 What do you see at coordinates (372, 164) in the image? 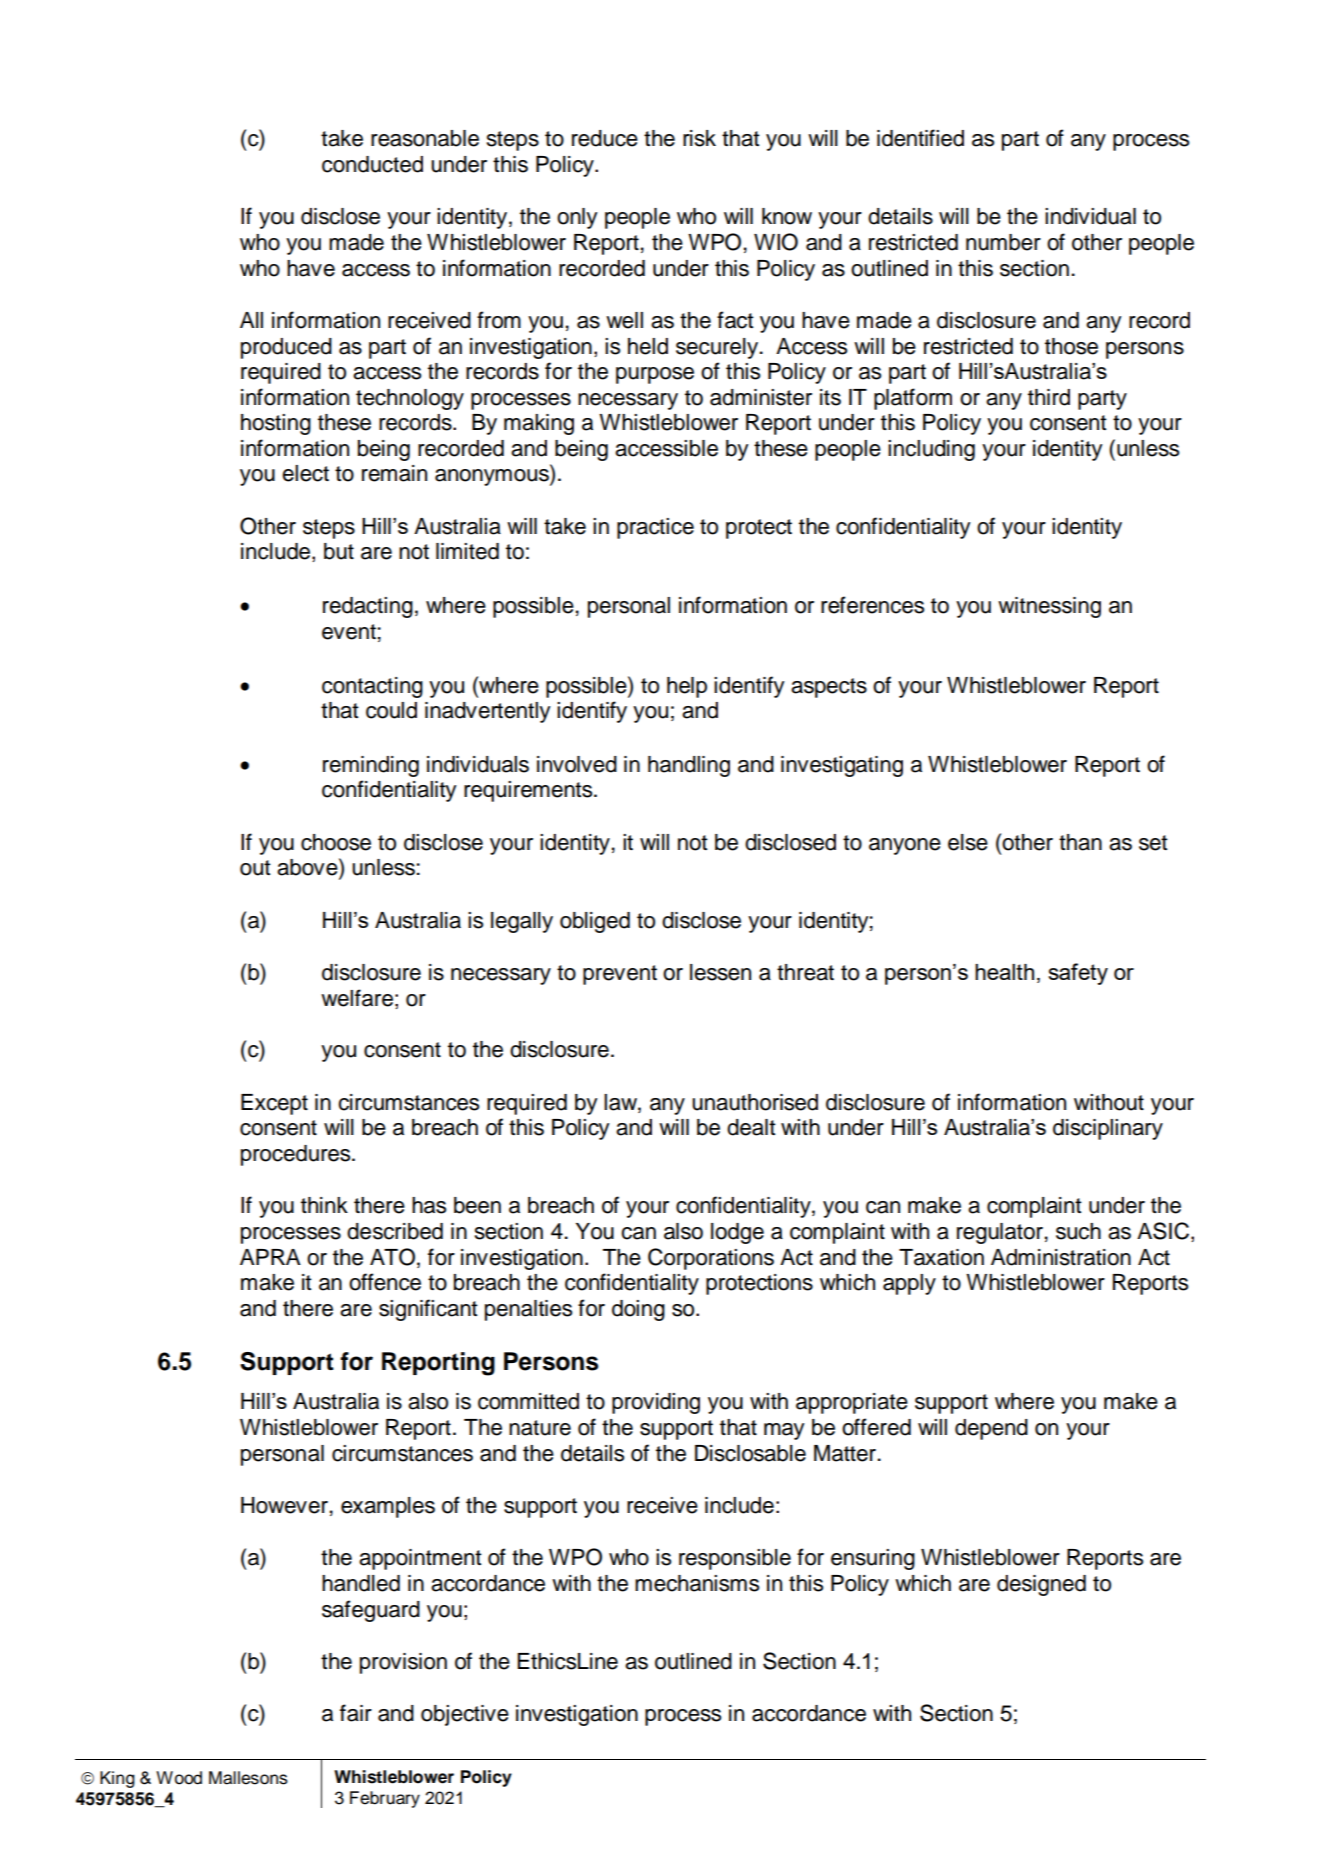
I see `conducted` at bounding box center [372, 164].
